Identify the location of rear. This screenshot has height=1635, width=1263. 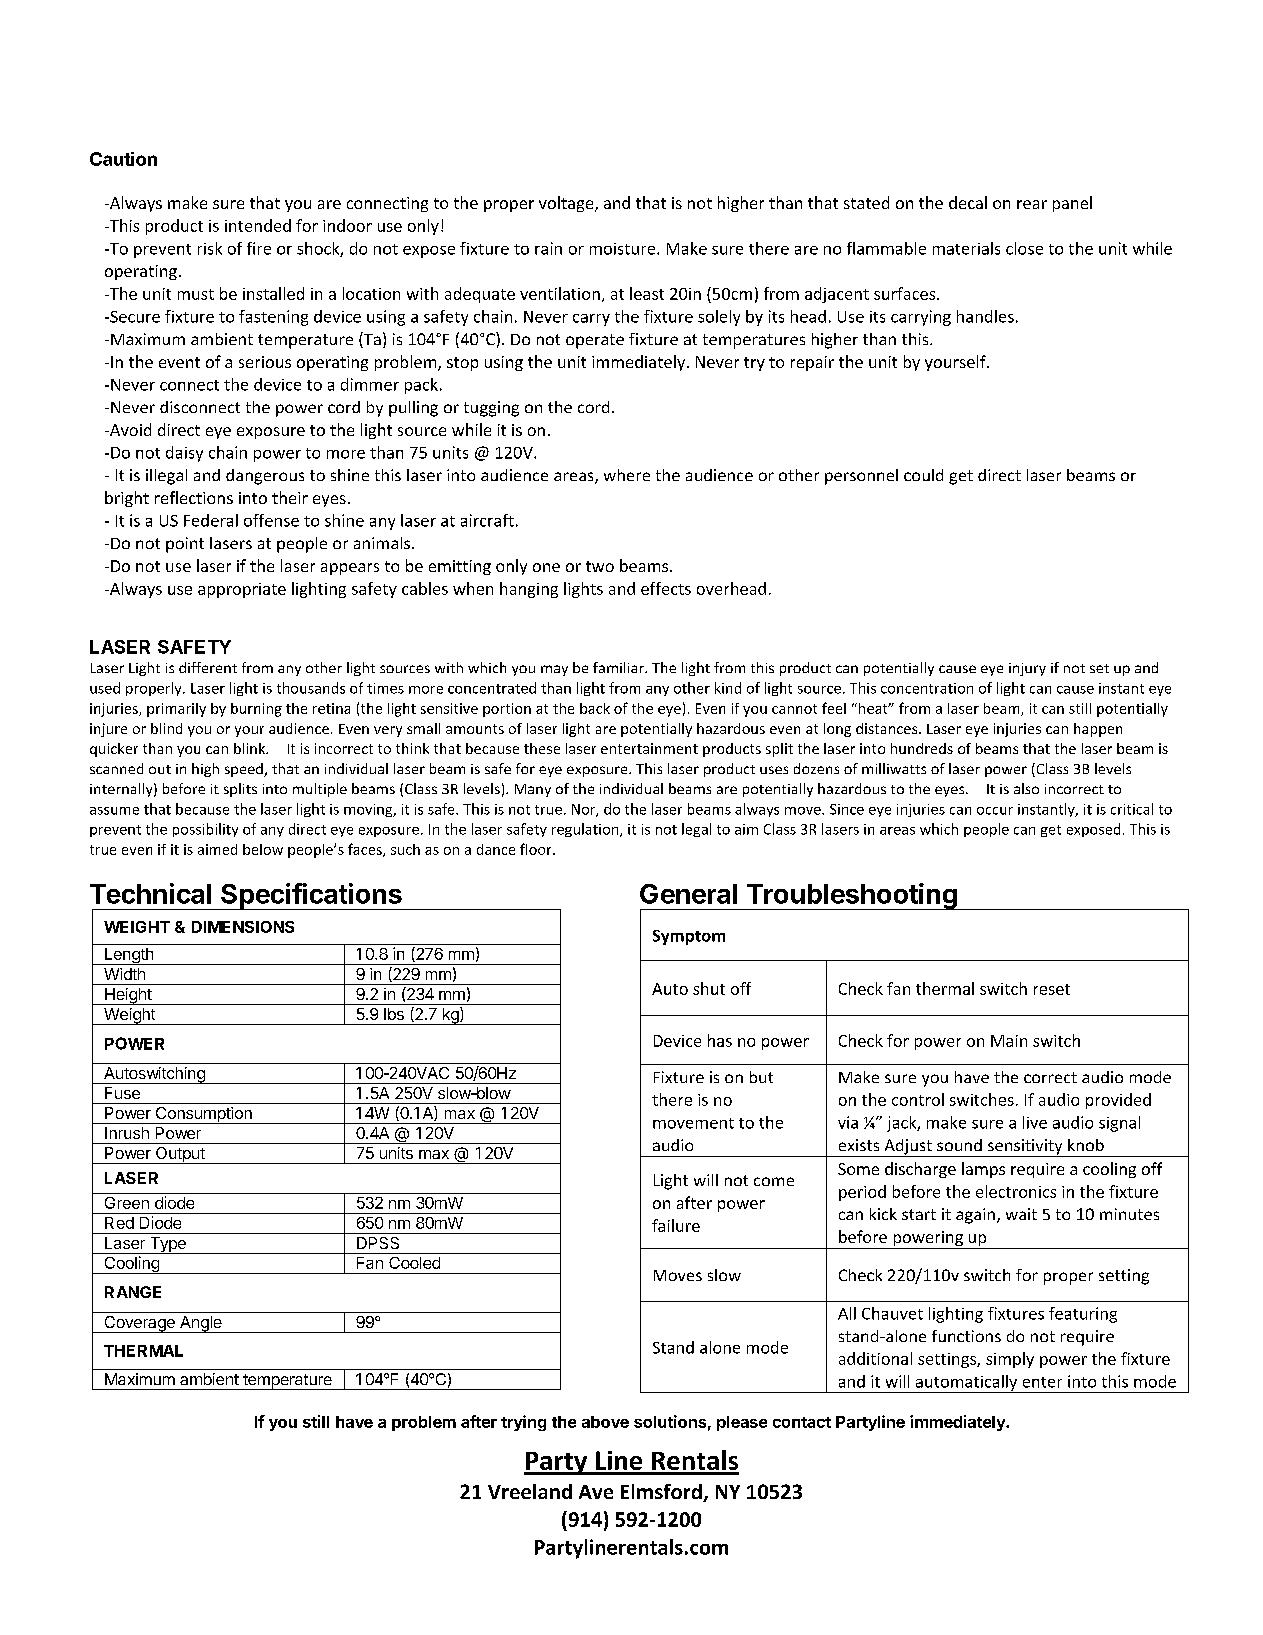
(1032, 204).
